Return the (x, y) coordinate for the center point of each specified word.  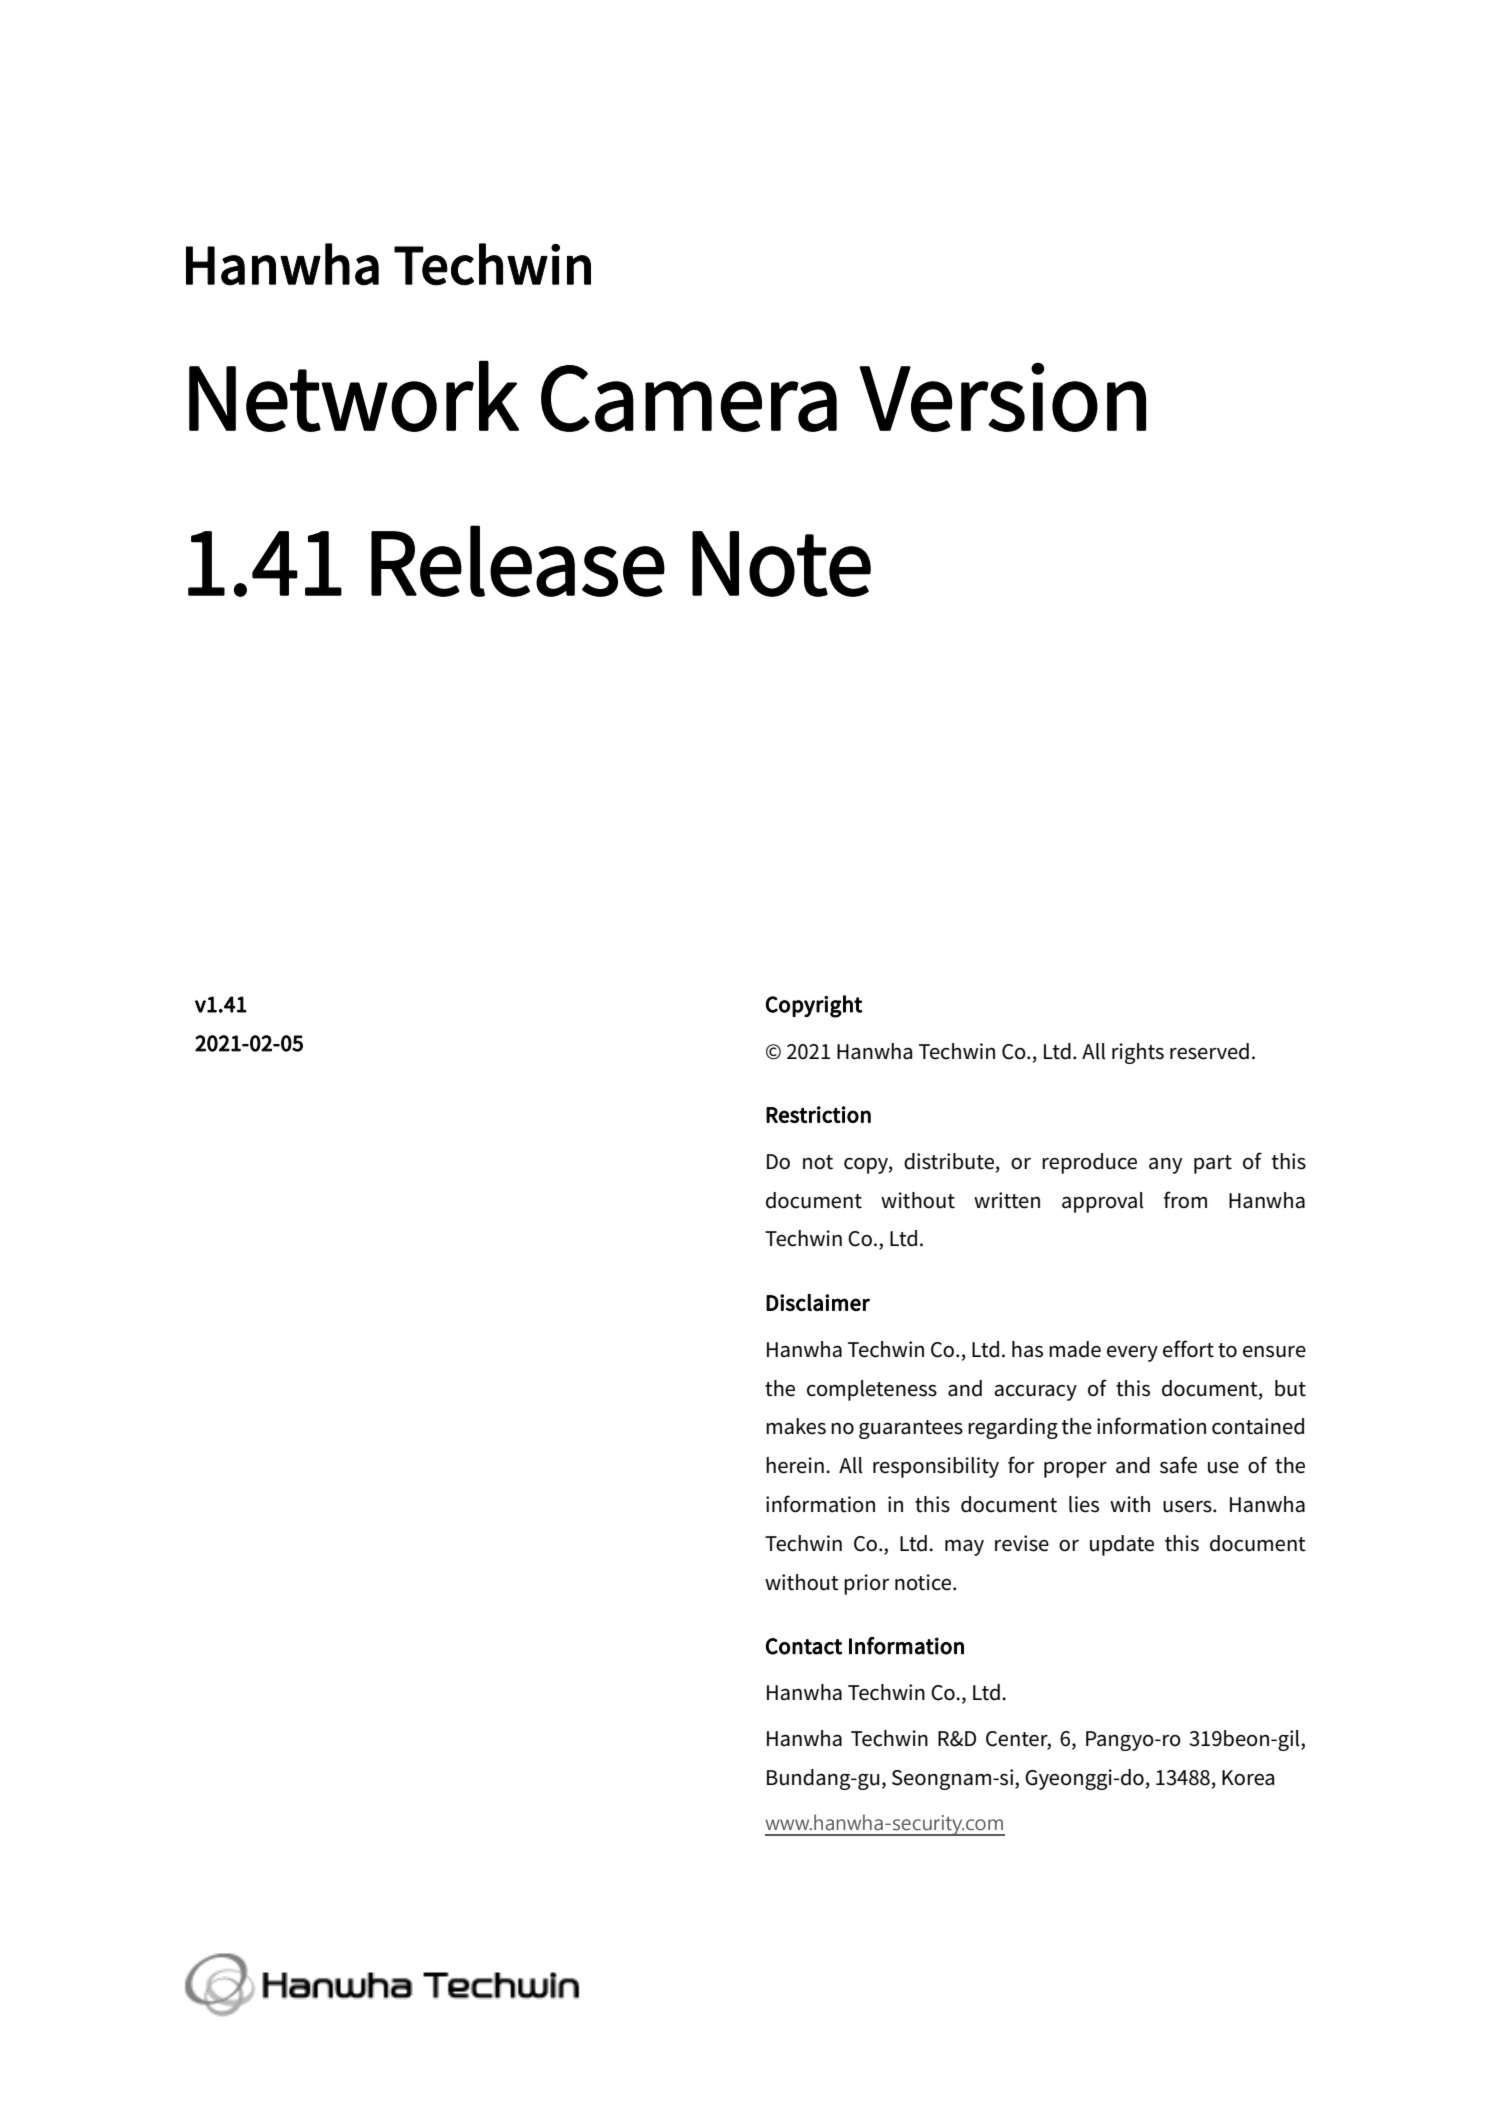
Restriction (818, 1114)
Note (781, 564)
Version (1002, 397)
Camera (689, 398)
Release (518, 561)
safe (1178, 1465)
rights (1138, 1053)
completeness (872, 1390)
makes (796, 1426)
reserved (1209, 1051)
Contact (804, 1646)
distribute (950, 1162)
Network (354, 396)
